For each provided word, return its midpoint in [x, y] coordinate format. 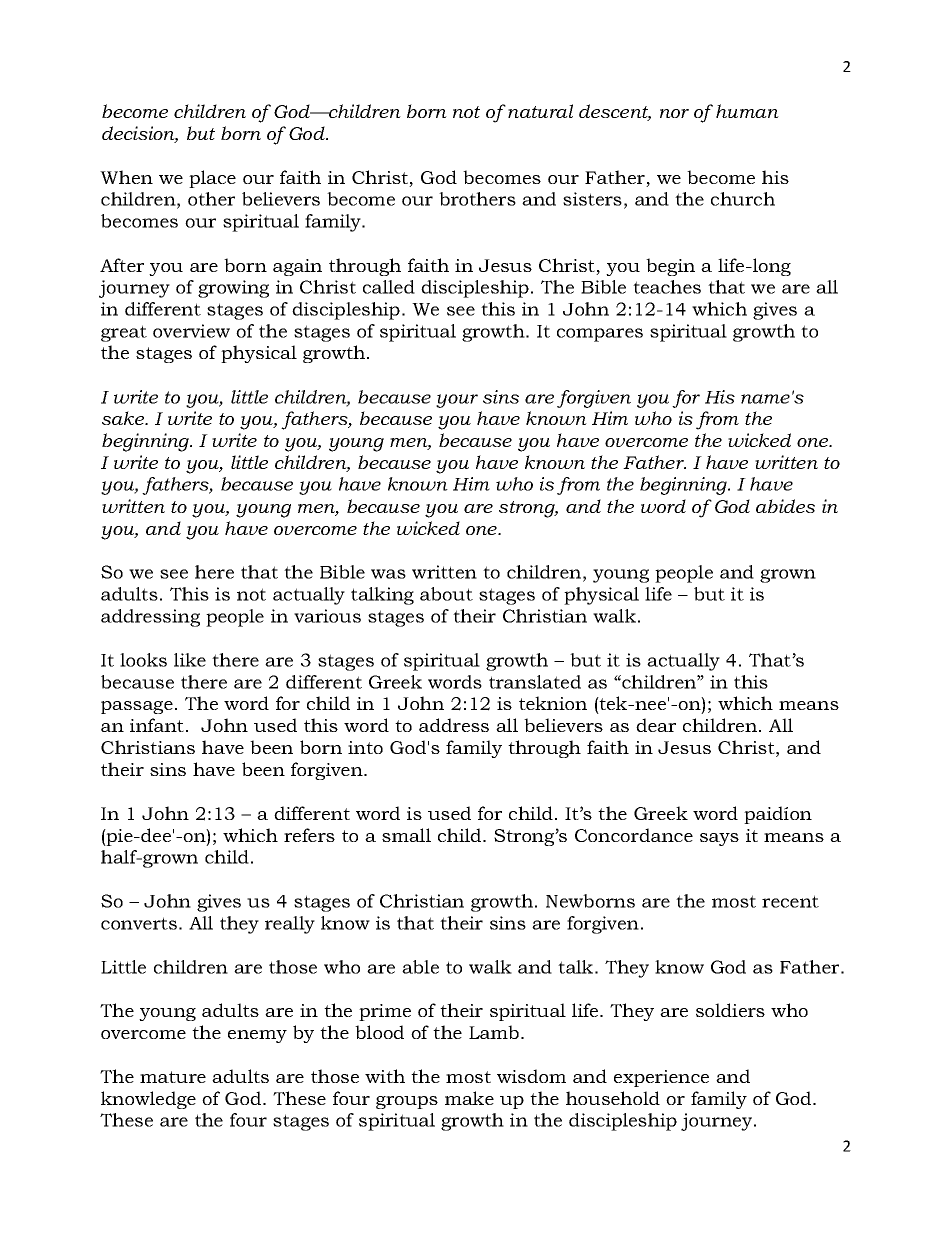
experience [661, 1078]
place [212, 179]
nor [674, 113]
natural [540, 111]
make [469, 1098]
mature [173, 1077]
